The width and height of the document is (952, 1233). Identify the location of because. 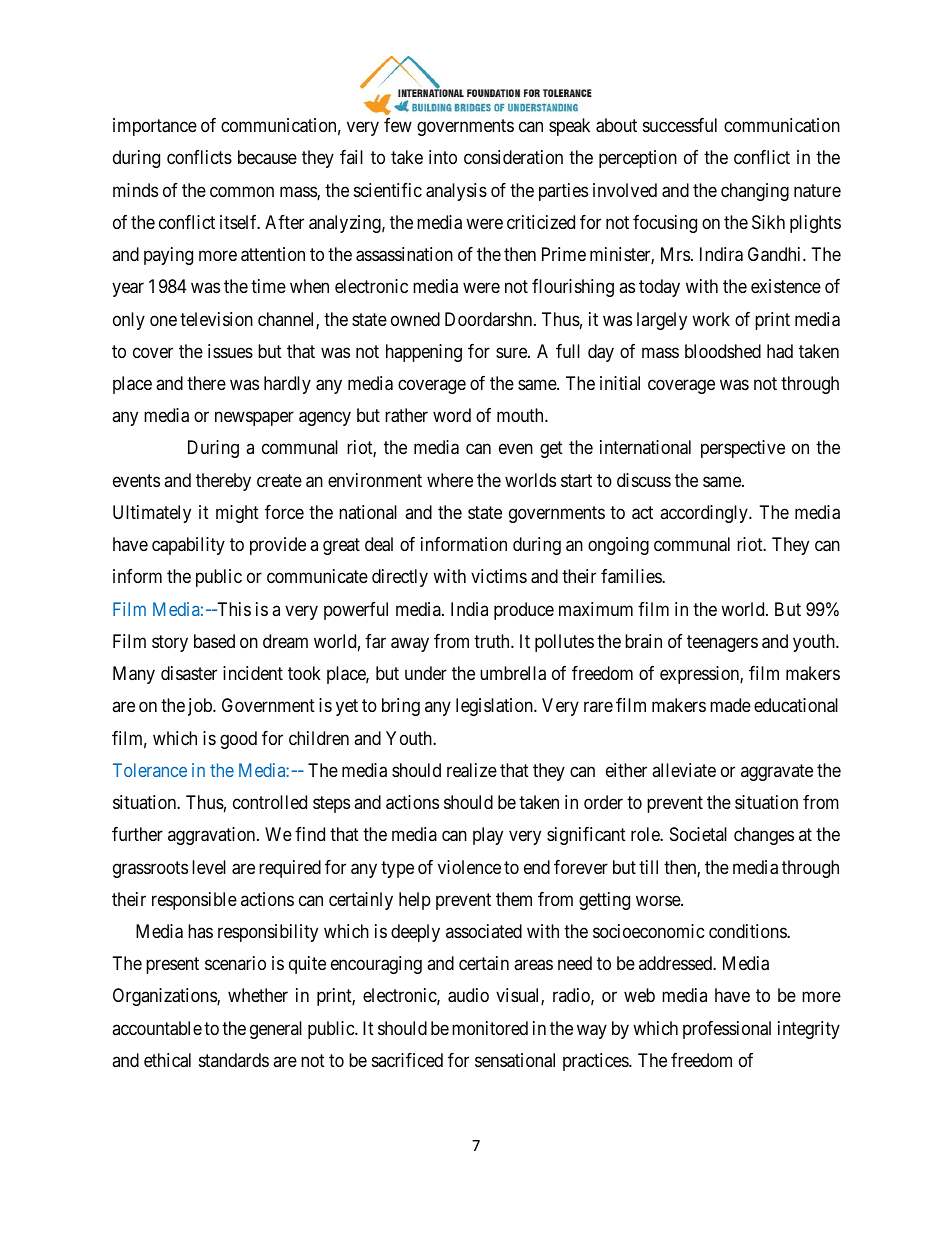
(267, 157).
